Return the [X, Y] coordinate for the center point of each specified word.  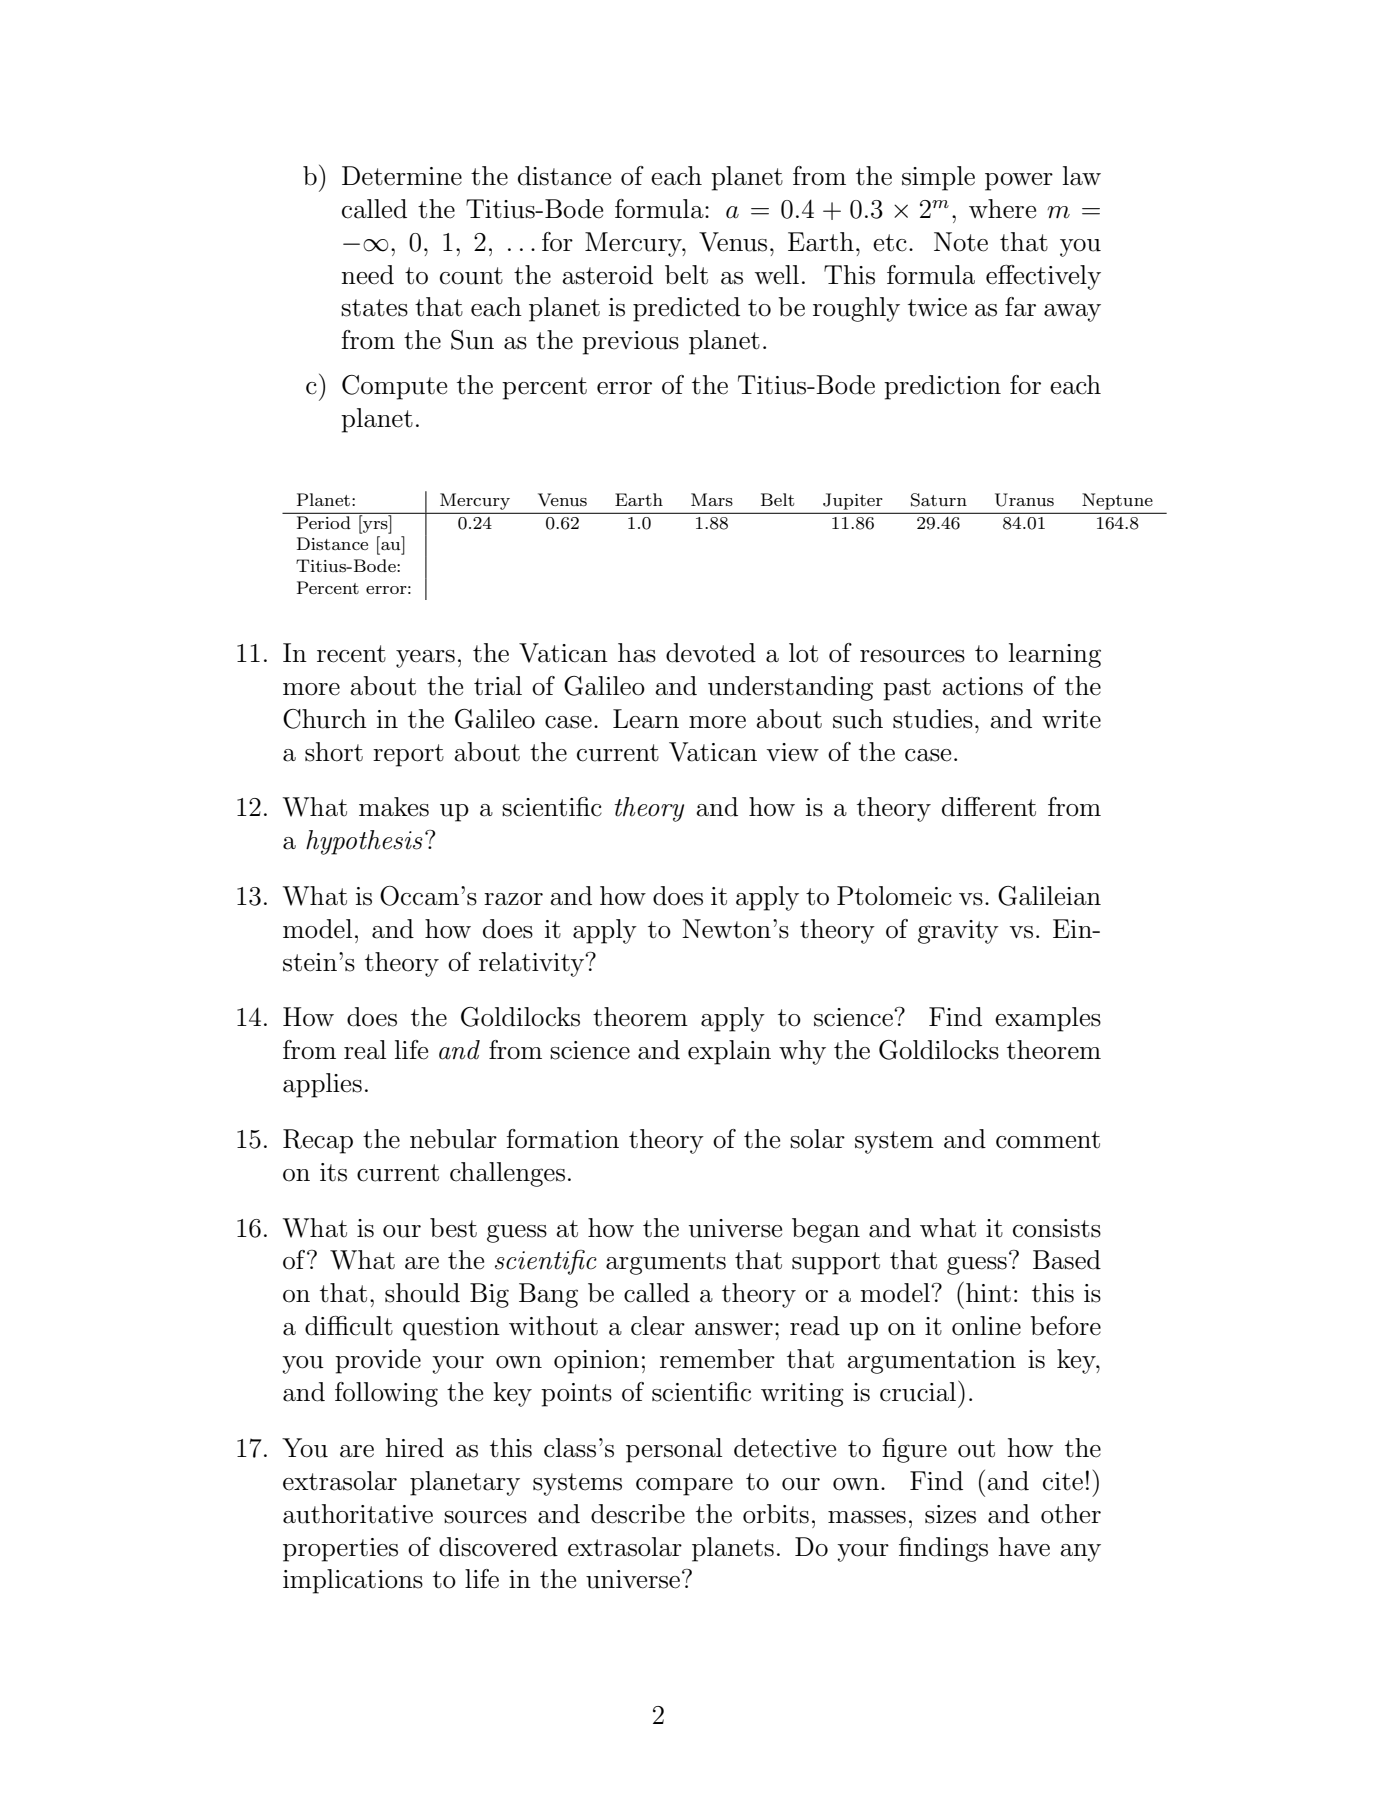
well [776, 275]
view [792, 752]
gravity [958, 932]
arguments [666, 1263]
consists [1057, 1228]
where [1002, 209]
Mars [712, 499]
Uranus [1024, 500]
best [453, 1228]
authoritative [358, 1514]
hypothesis [364, 842]
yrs [375, 527]
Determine [402, 176]
